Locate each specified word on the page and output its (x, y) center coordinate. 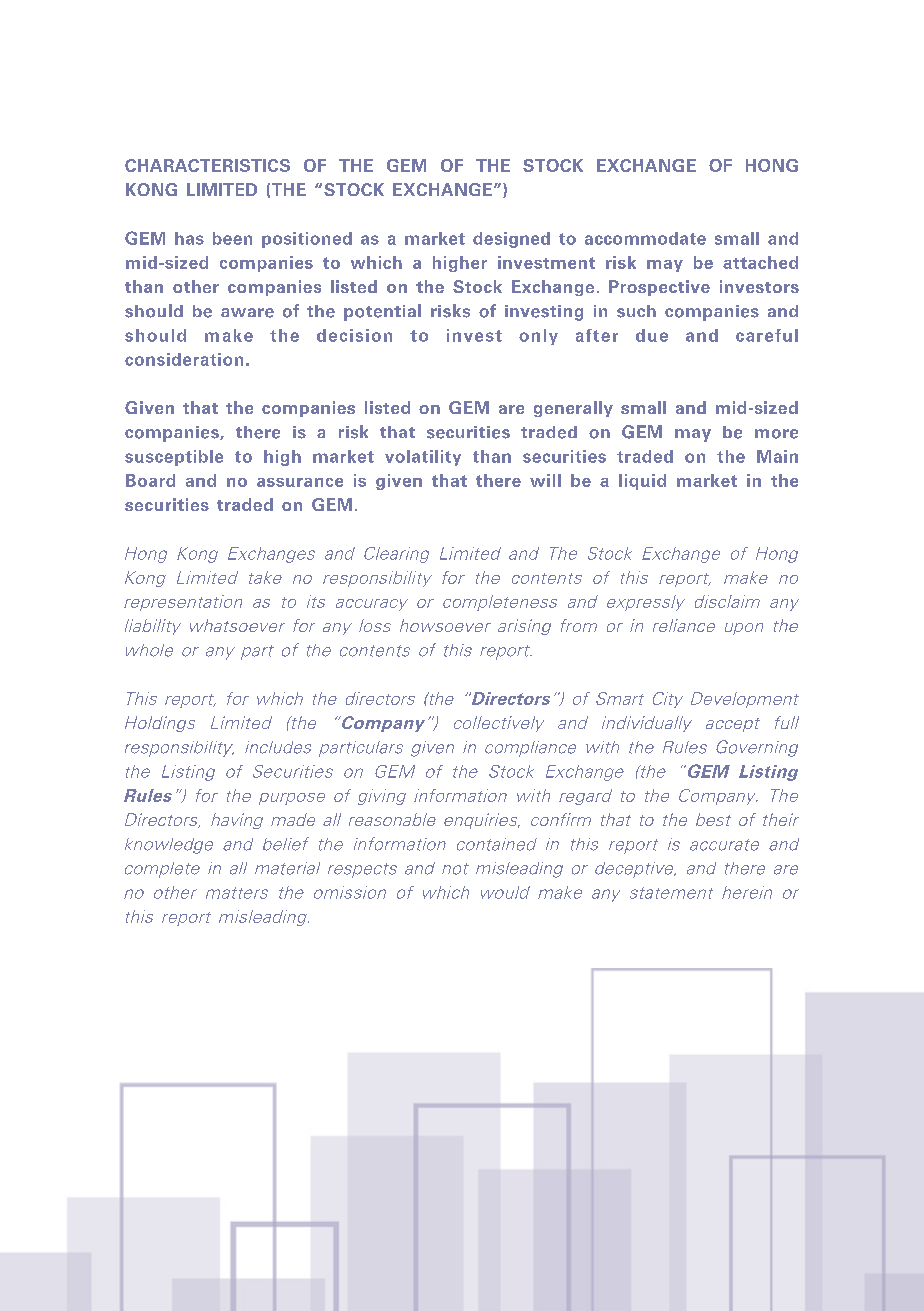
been (232, 238)
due (652, 335)
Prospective (659, 288)
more (776, 434)
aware (247, 313)
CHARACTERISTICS (207, 165)
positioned (307, 240)
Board (150, 480)
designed (511, 240)
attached (760, 262)
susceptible (174, 458)
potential (382, 312)
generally (573, 409)
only (538, 337)
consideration (184, 359)
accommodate (645, 238)
